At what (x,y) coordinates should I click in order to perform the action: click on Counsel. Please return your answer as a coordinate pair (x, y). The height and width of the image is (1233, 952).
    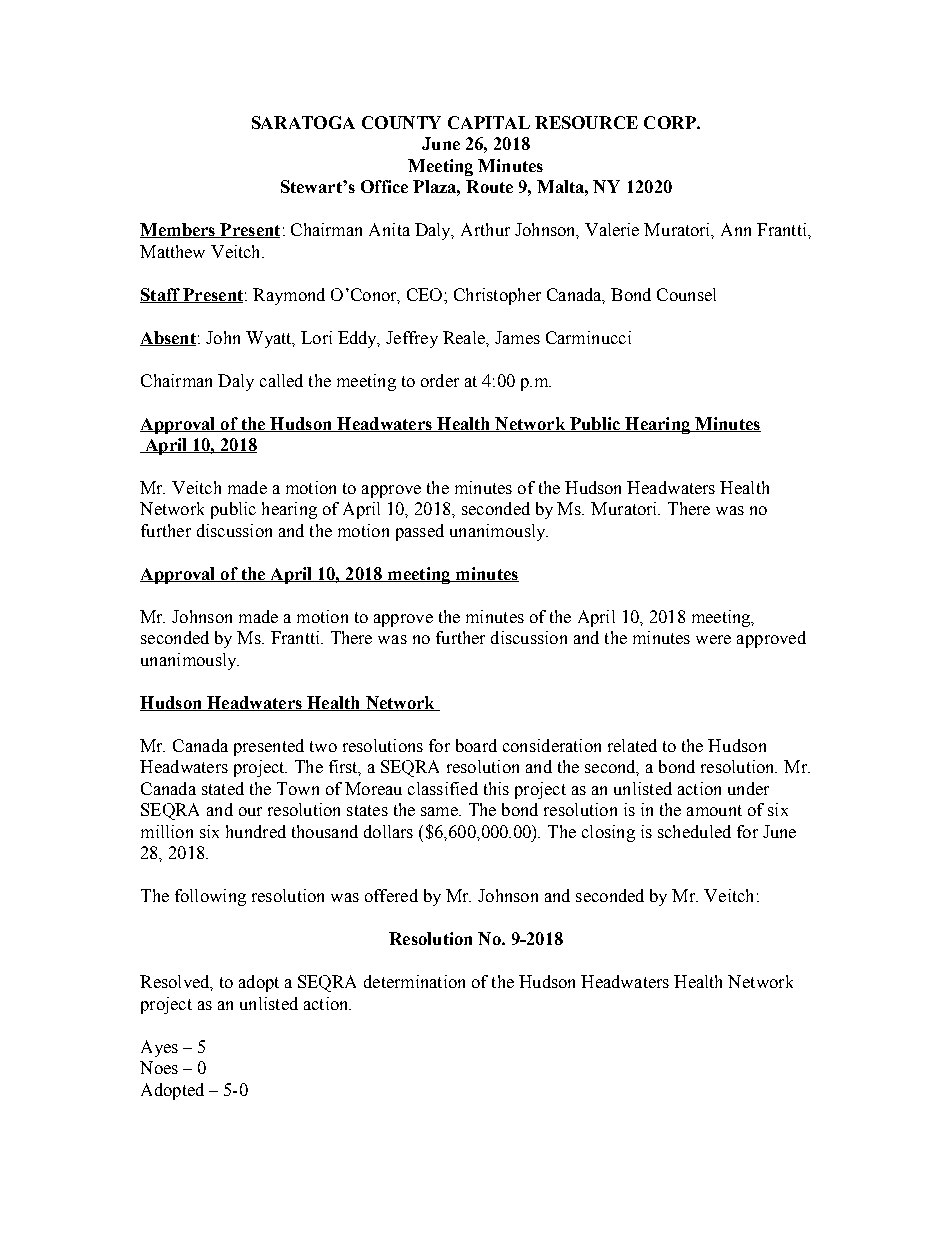
    Looking at the image, I should click on (686, 294).
